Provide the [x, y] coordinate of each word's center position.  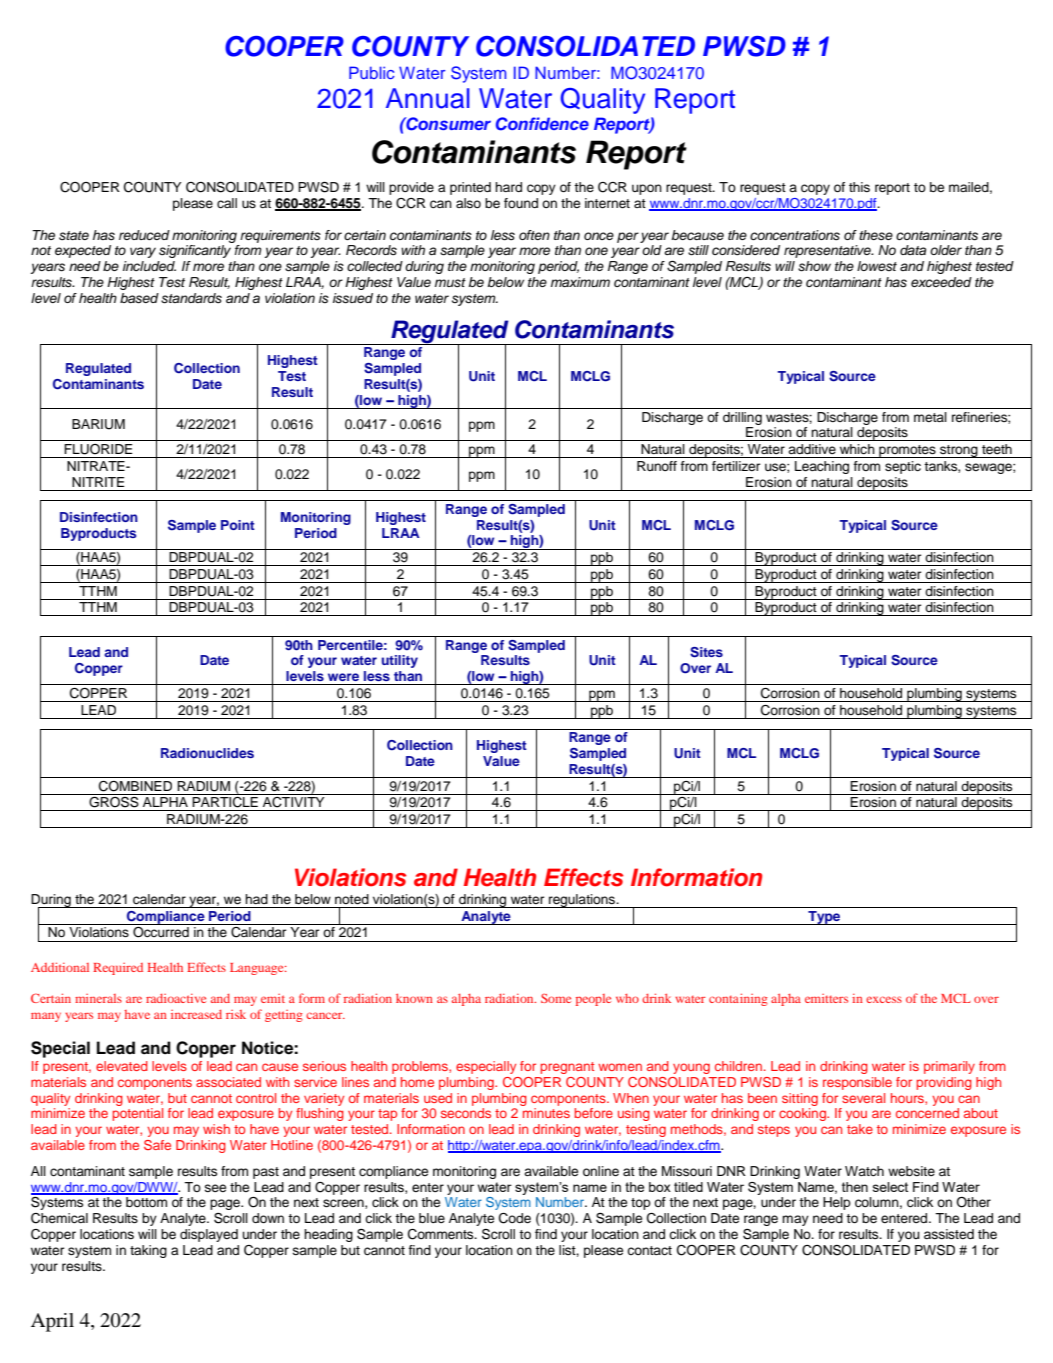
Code [515, 1218]
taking [148, 1251]
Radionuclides [207, 753]
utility [400, 661]
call [227, 203]
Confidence [542, 124]
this [859, 187]
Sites [706, 652]
